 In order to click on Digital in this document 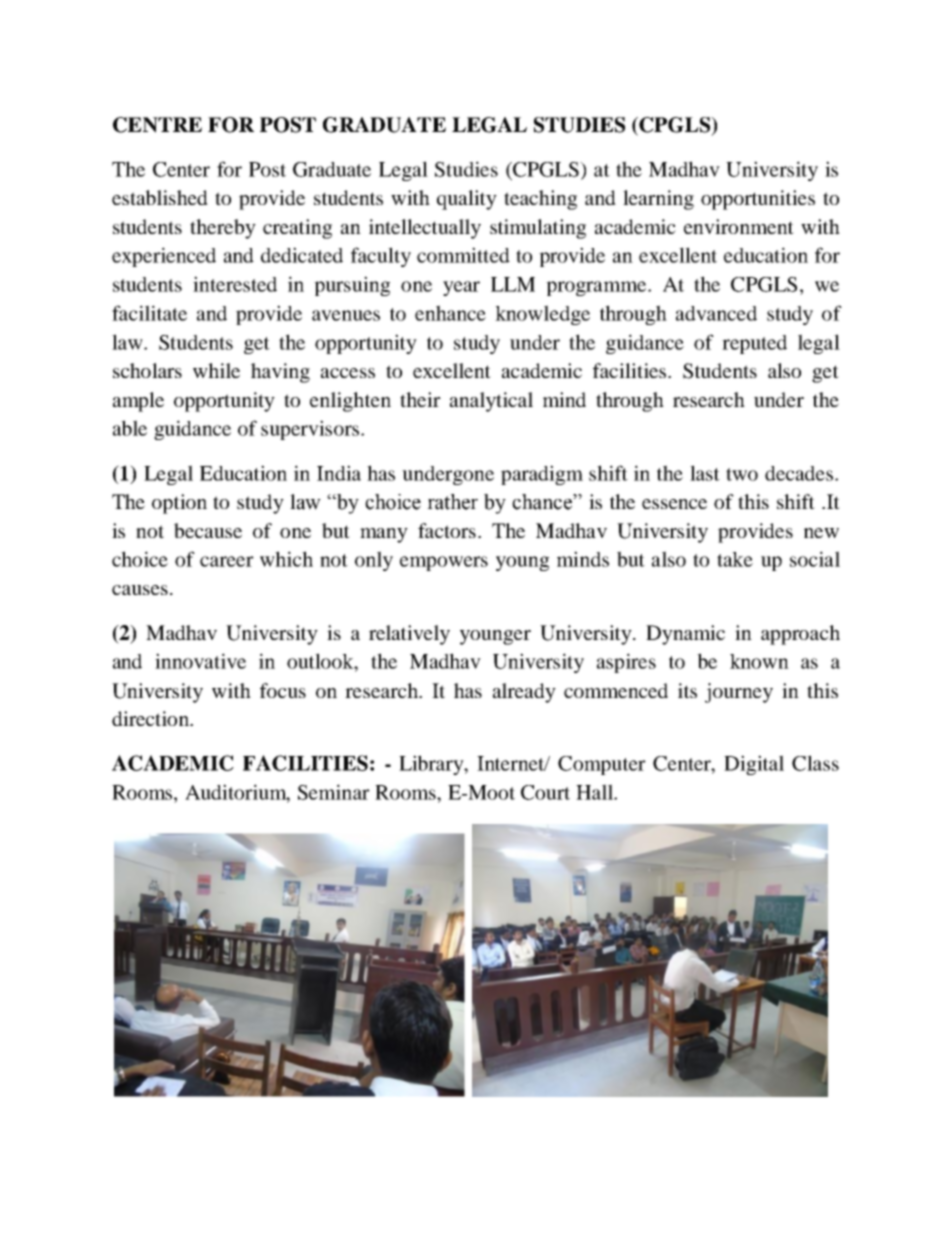, I will do `click(754, 765)`.
